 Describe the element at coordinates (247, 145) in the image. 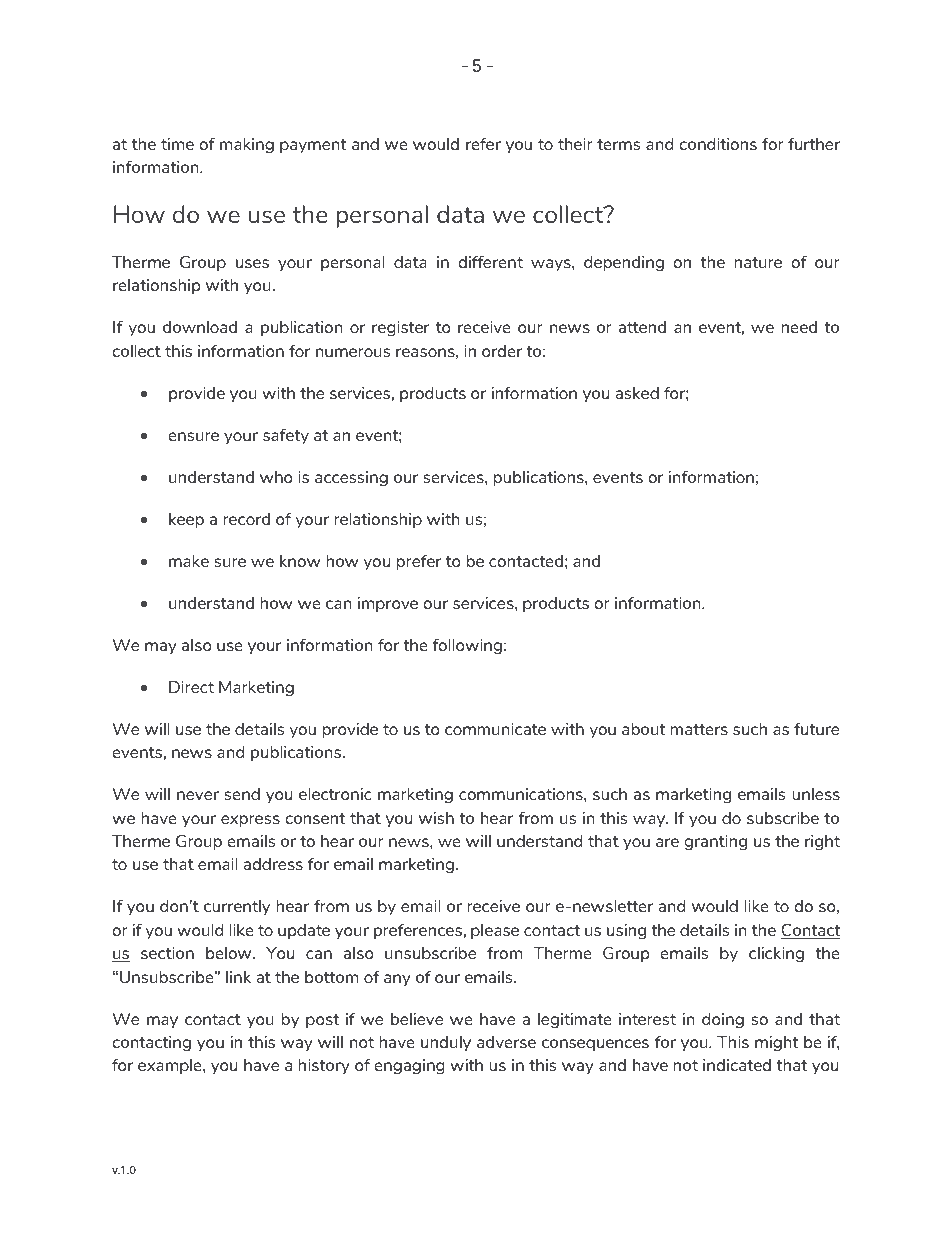

I see `making` at that location.
